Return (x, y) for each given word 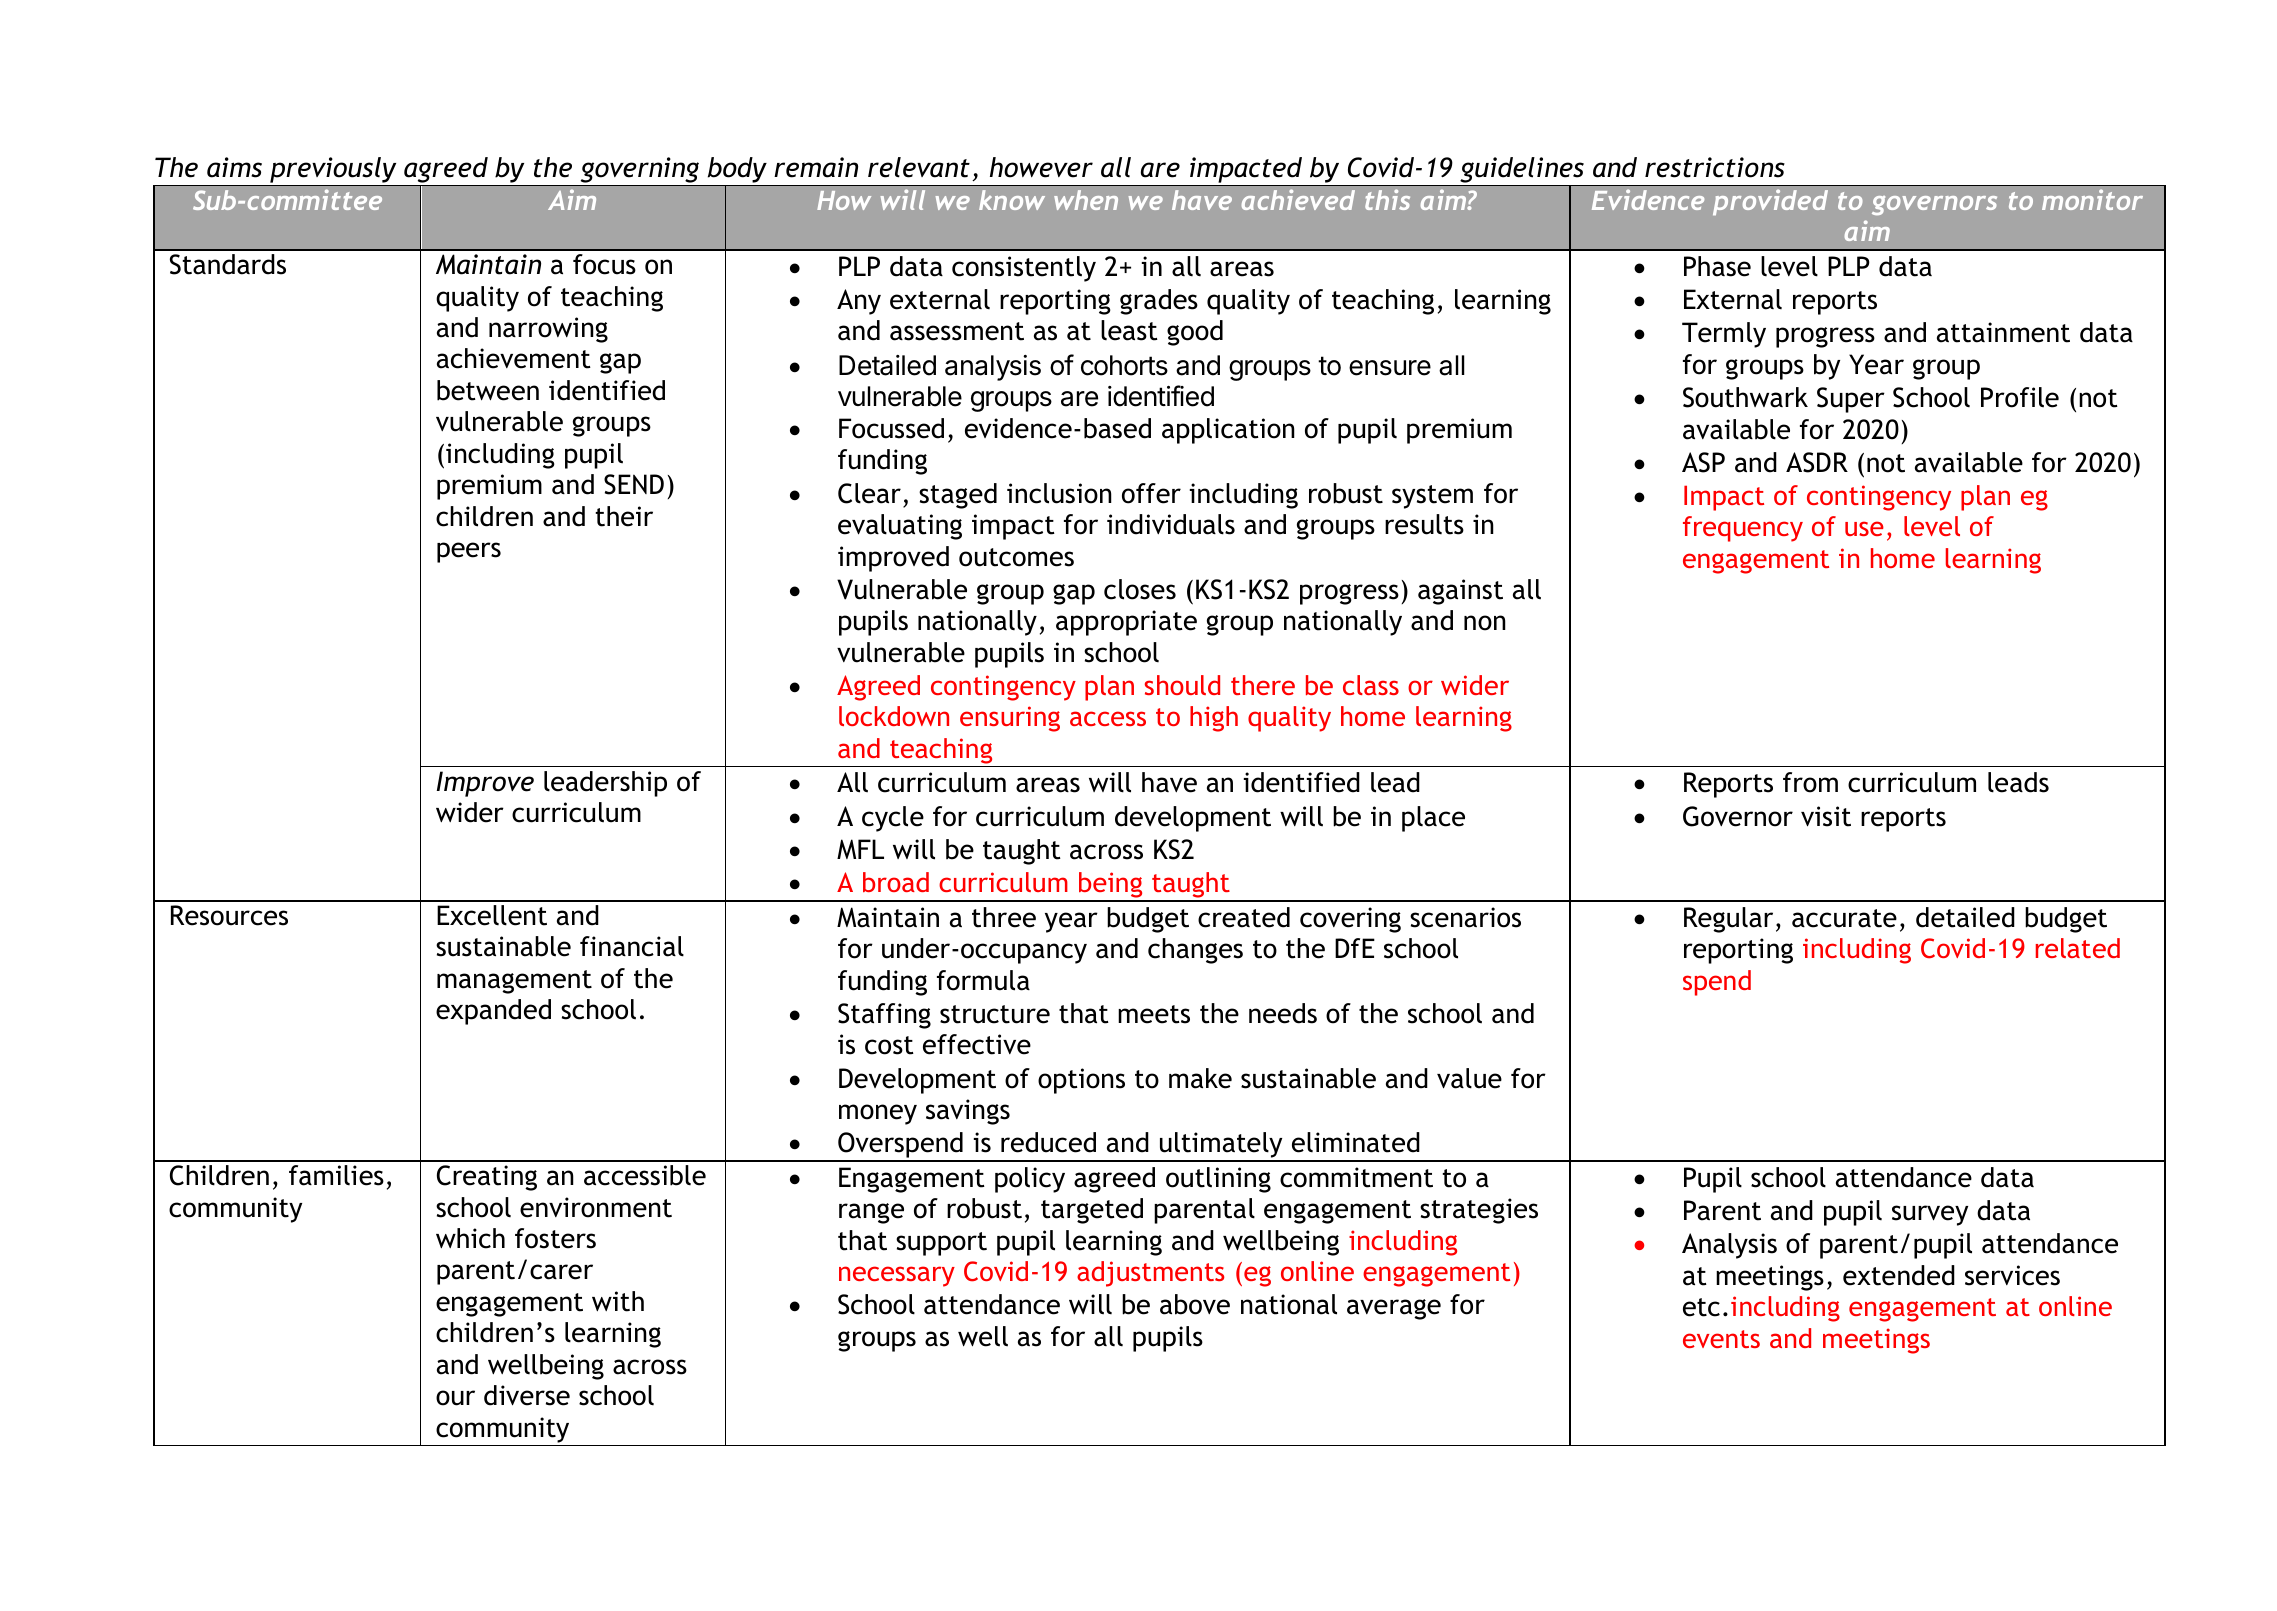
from (1810, 782)
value (1469, 1078)
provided (1770, 202)
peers (469, 552)
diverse (527, 1395)
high (1214, 719)
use (1864, 528)
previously (333, 171)
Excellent (492, 915)
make (1200, 1078)
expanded (493, 1012)
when (1086, 200)
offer (1151, 493)
